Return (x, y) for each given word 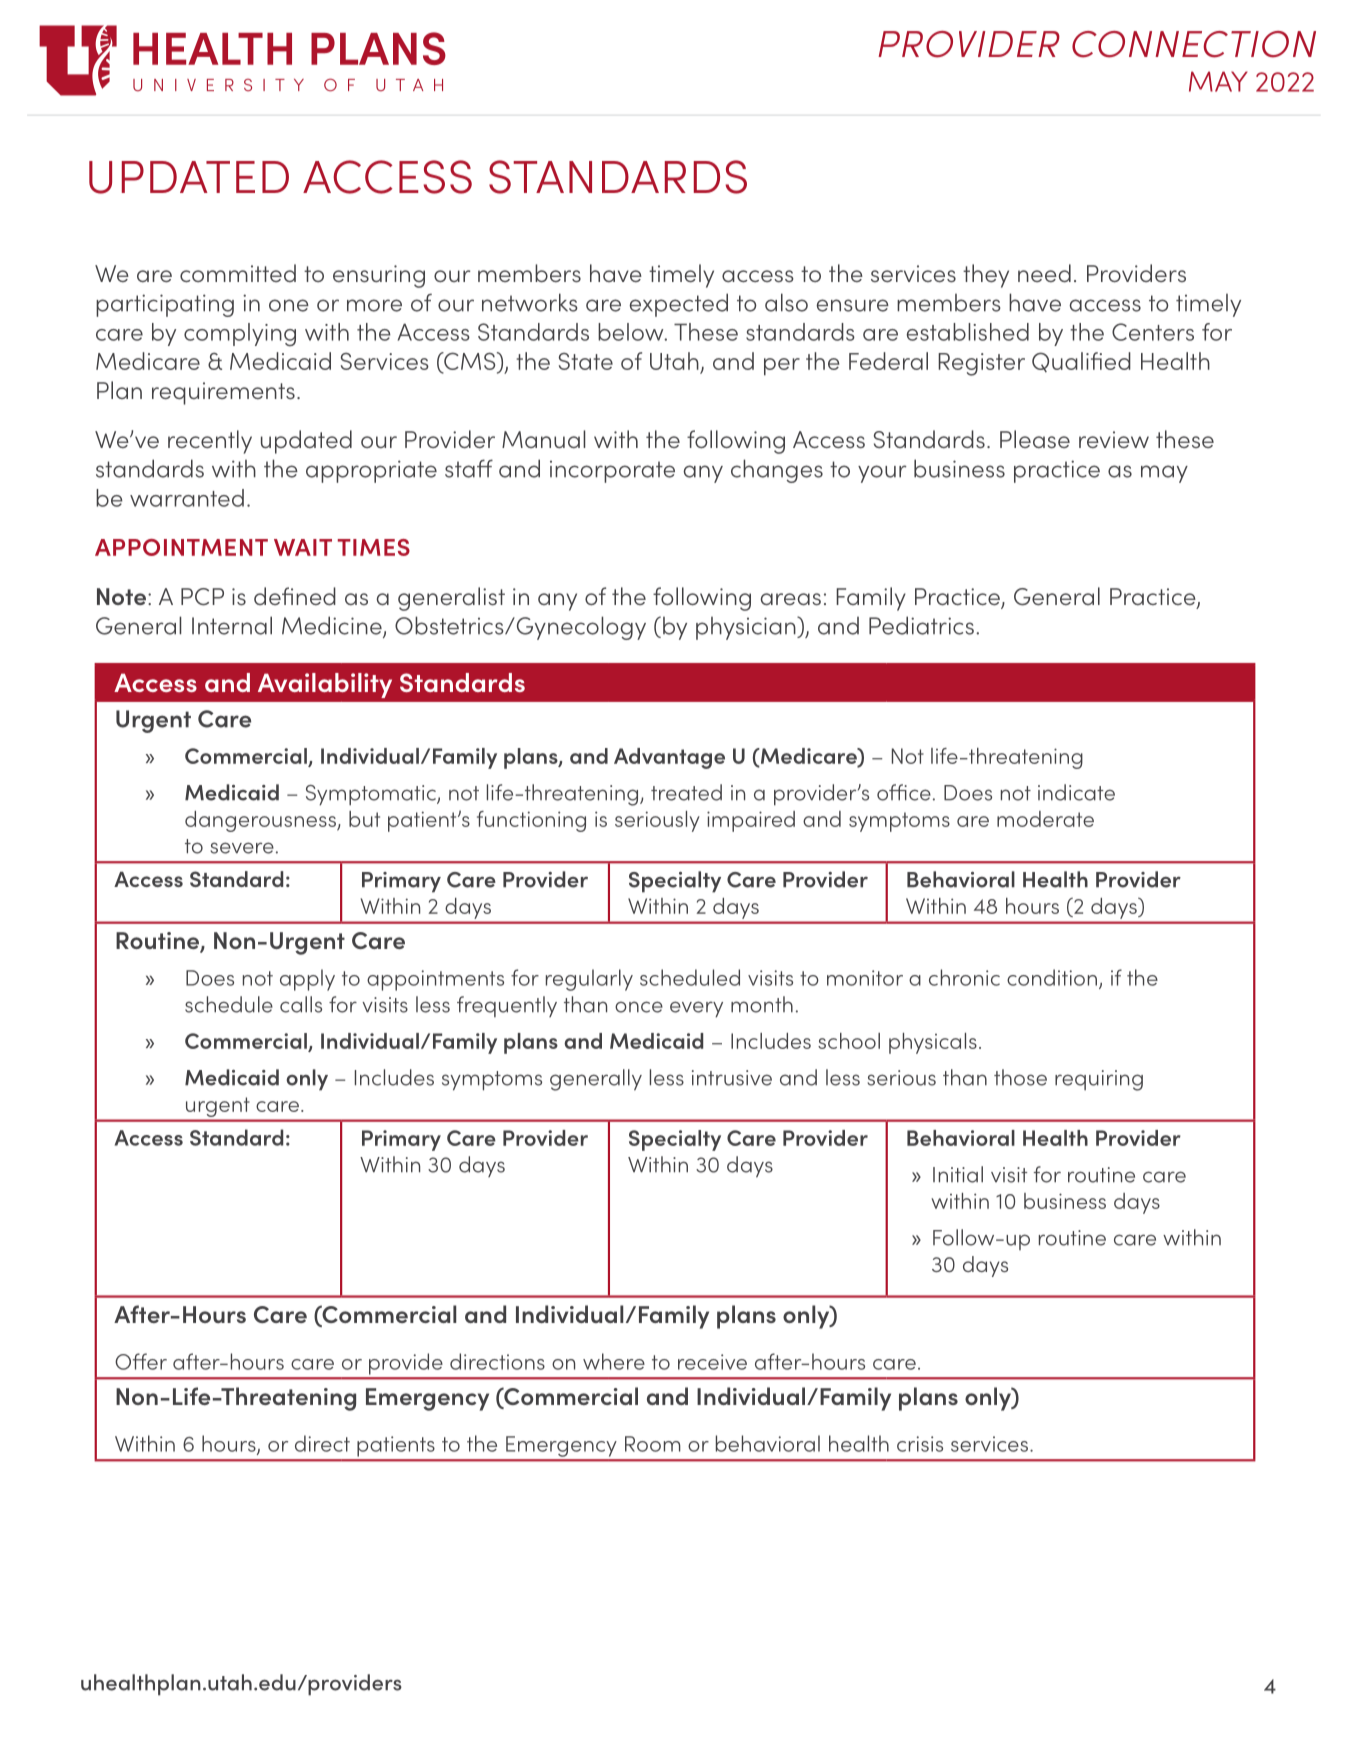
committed (238, 273)
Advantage (669, 758)
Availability (325, 685)
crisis (920, 1444)
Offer (141, 1361)
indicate (1076, 792)
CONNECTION (1194, 44)
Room (653, 1444)
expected (678, 305)
